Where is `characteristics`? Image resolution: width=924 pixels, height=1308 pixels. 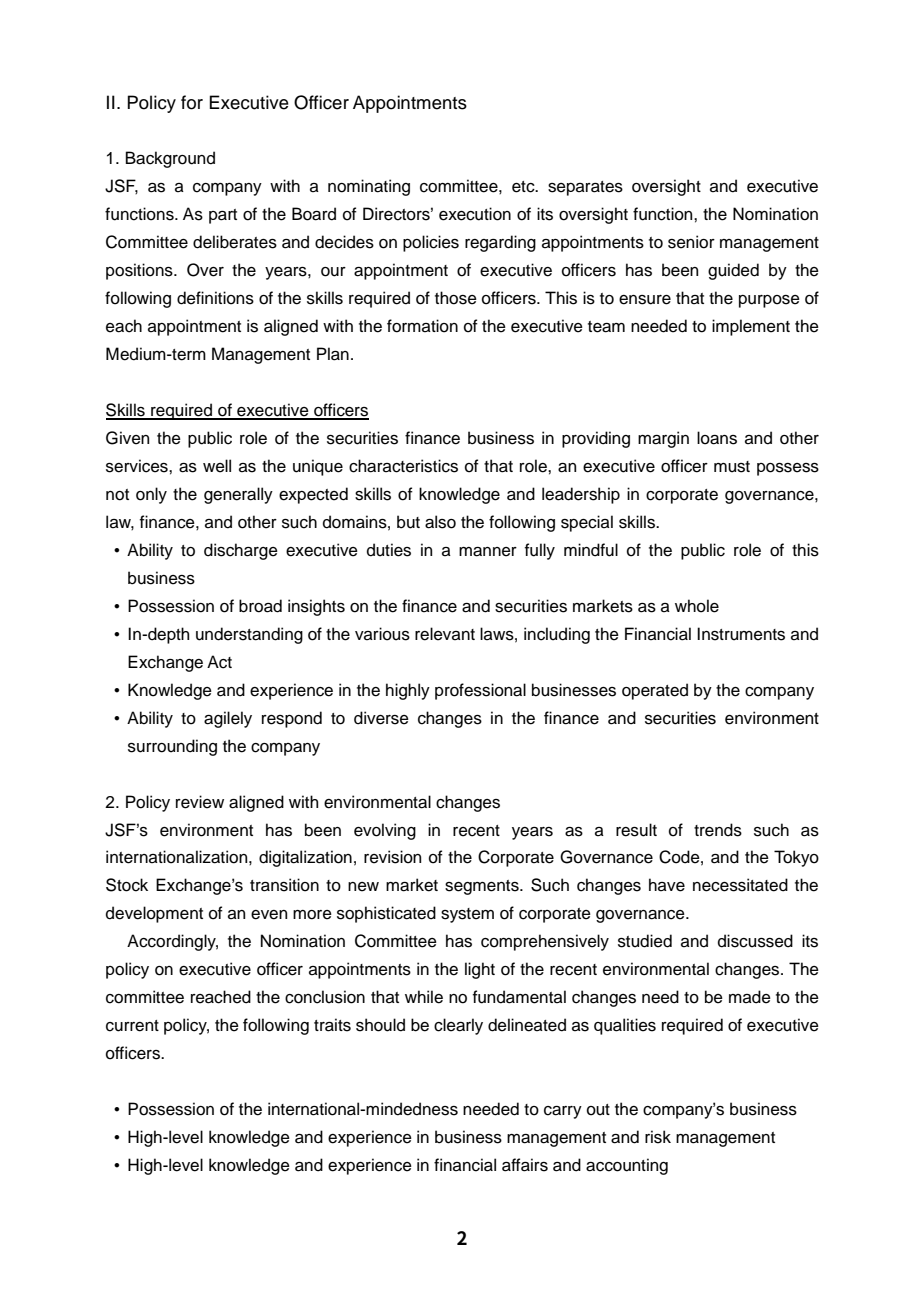 characteristics is located at coordinates (403, 466).
